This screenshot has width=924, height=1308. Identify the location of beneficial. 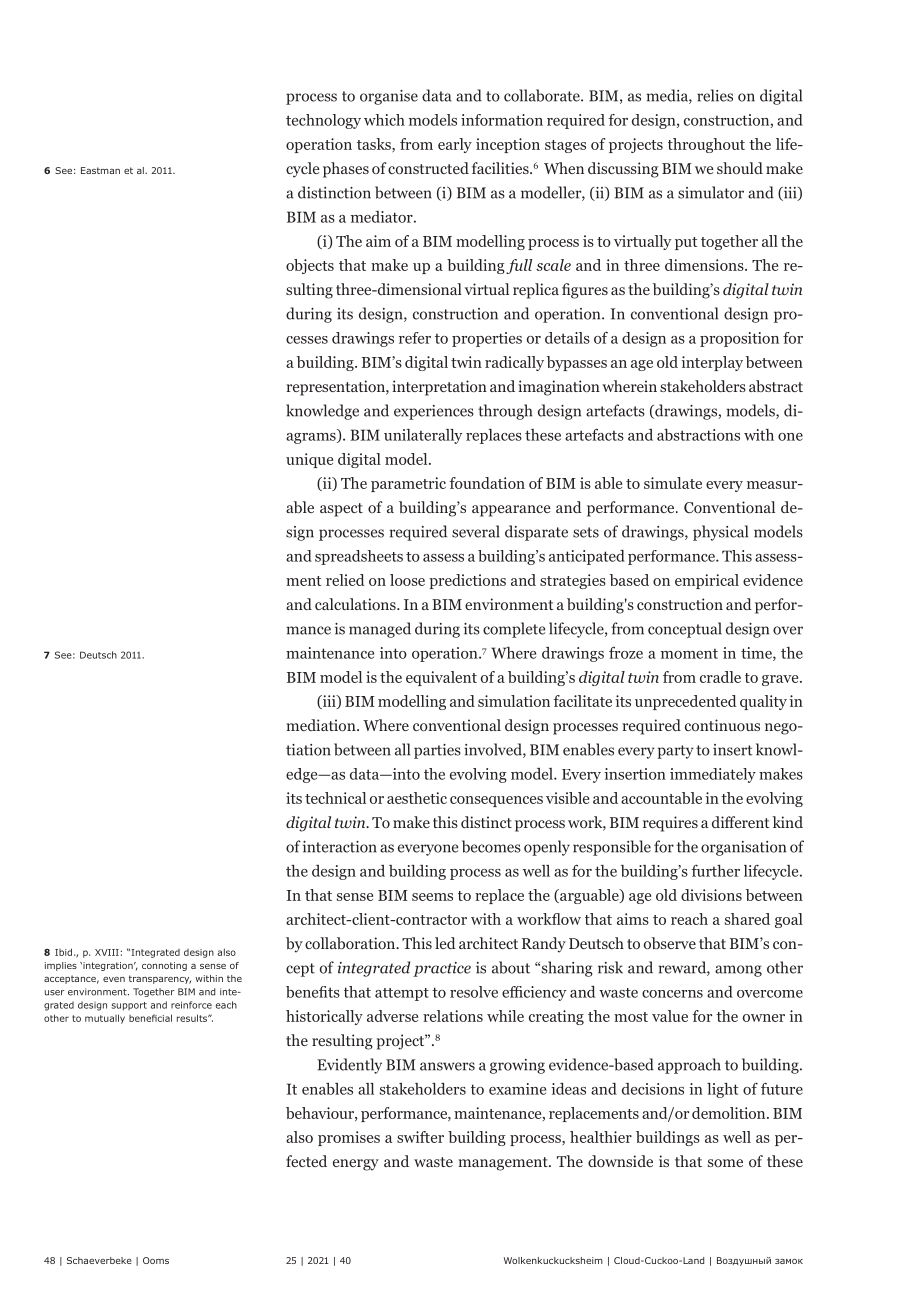
(150, 1018).
